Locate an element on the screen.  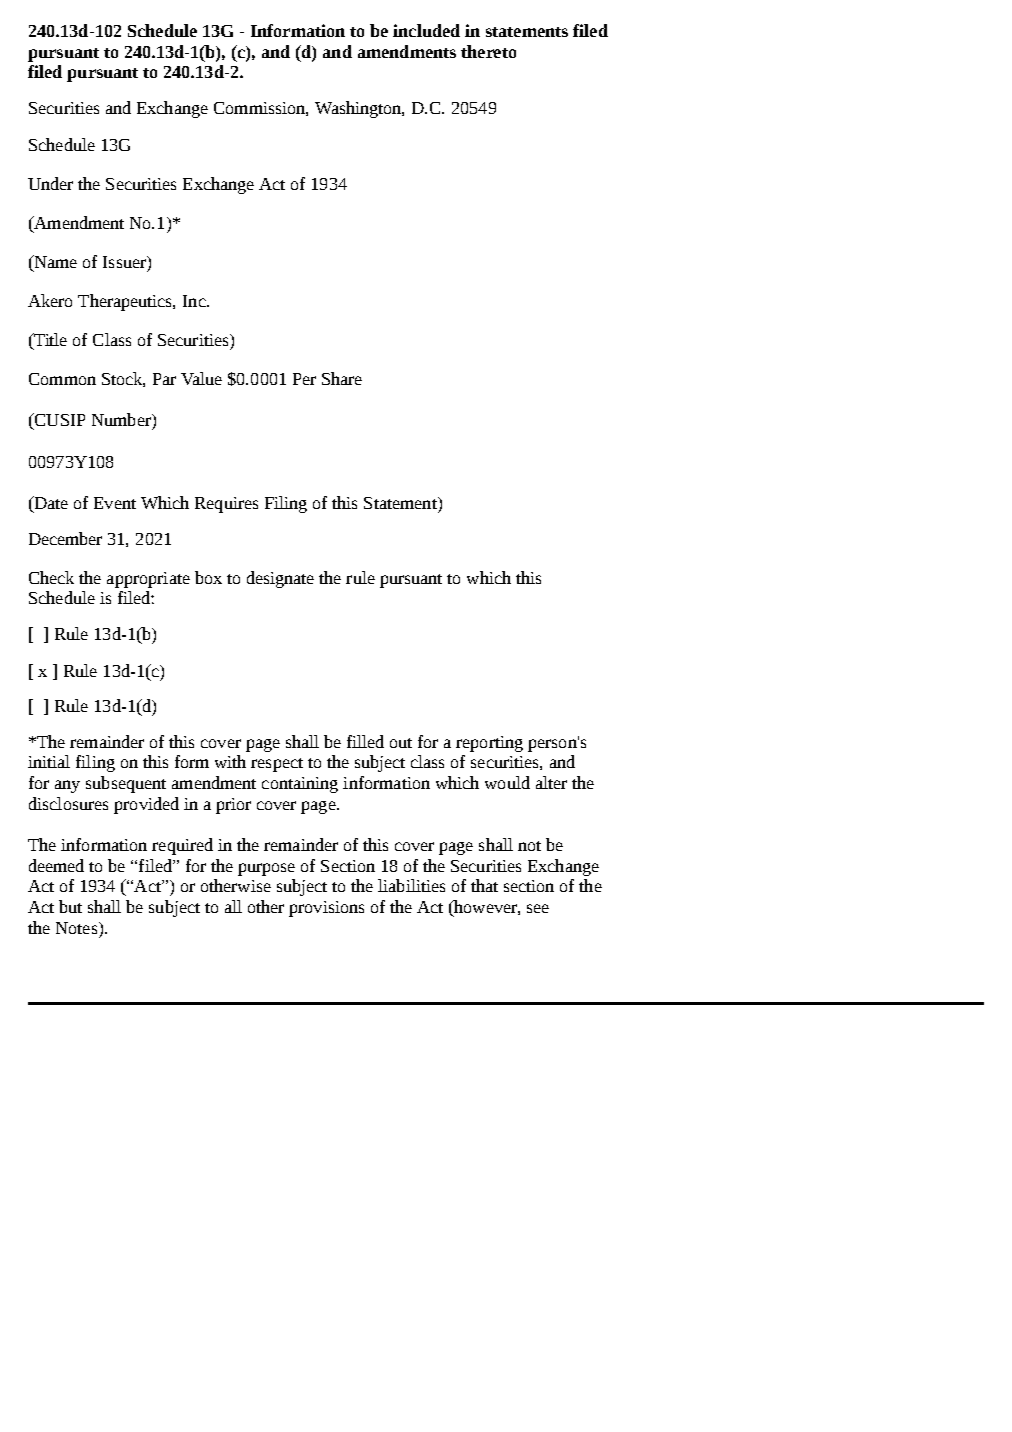
thereto is located at coordinates (488, 51).
